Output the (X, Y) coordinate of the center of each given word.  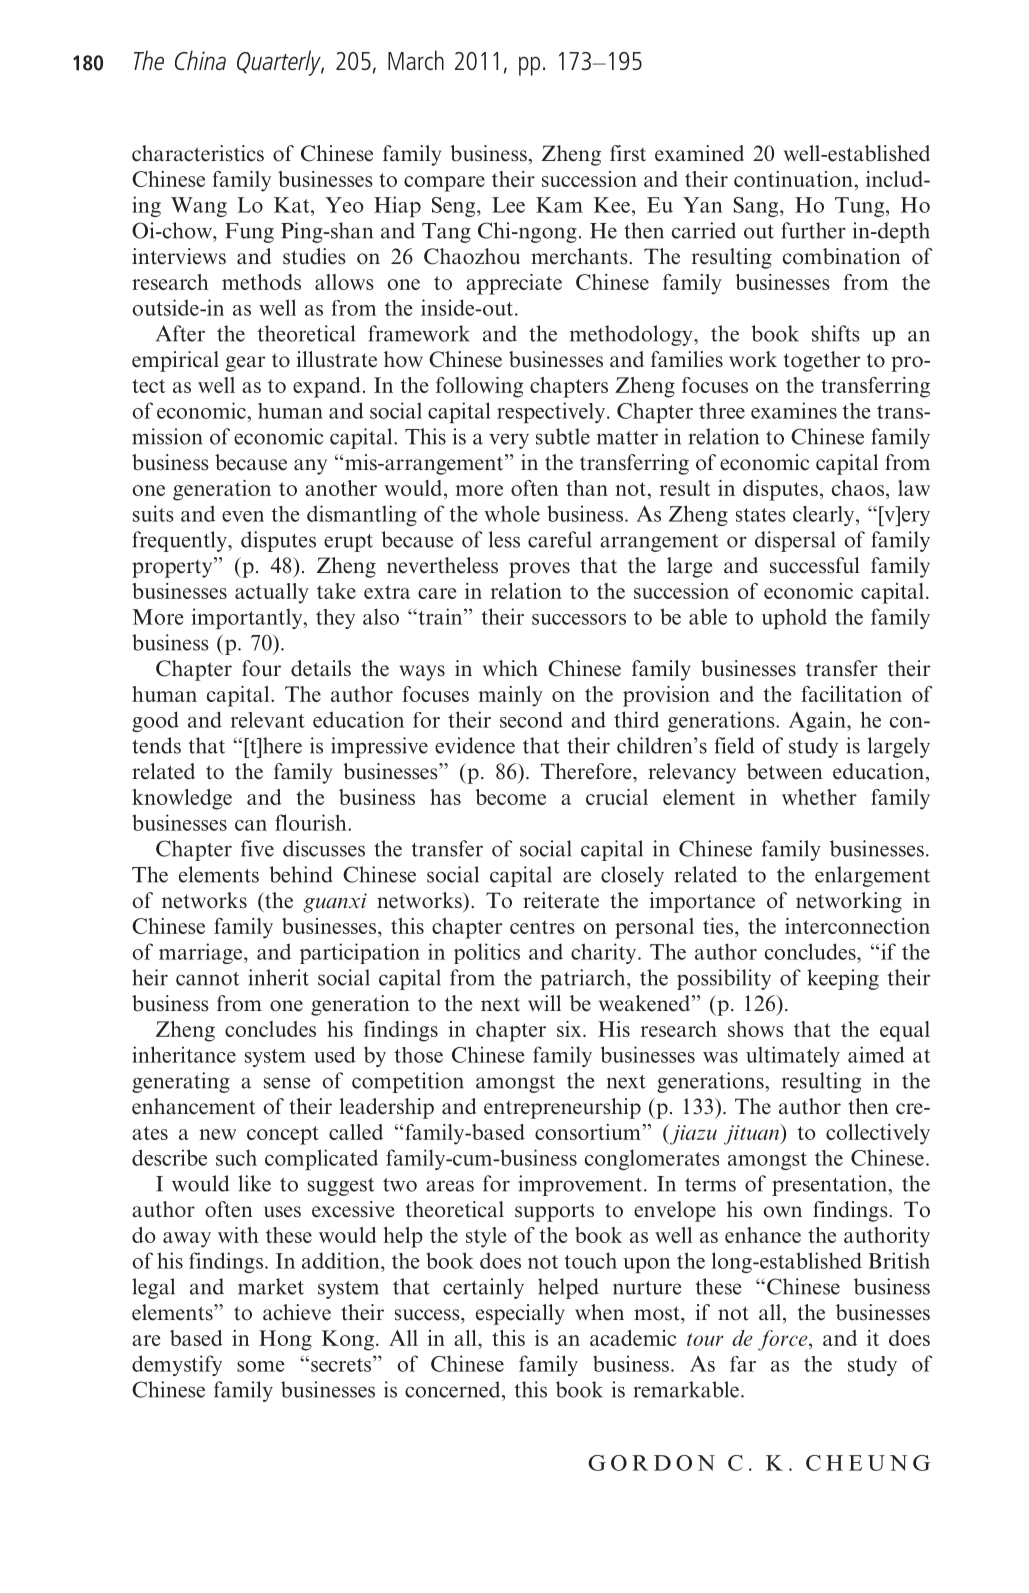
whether (819, 797)
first (628, 153)
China (200, 60)
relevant (268, 720)
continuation (793, 179)
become (511, 797)
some (261, 1366)
